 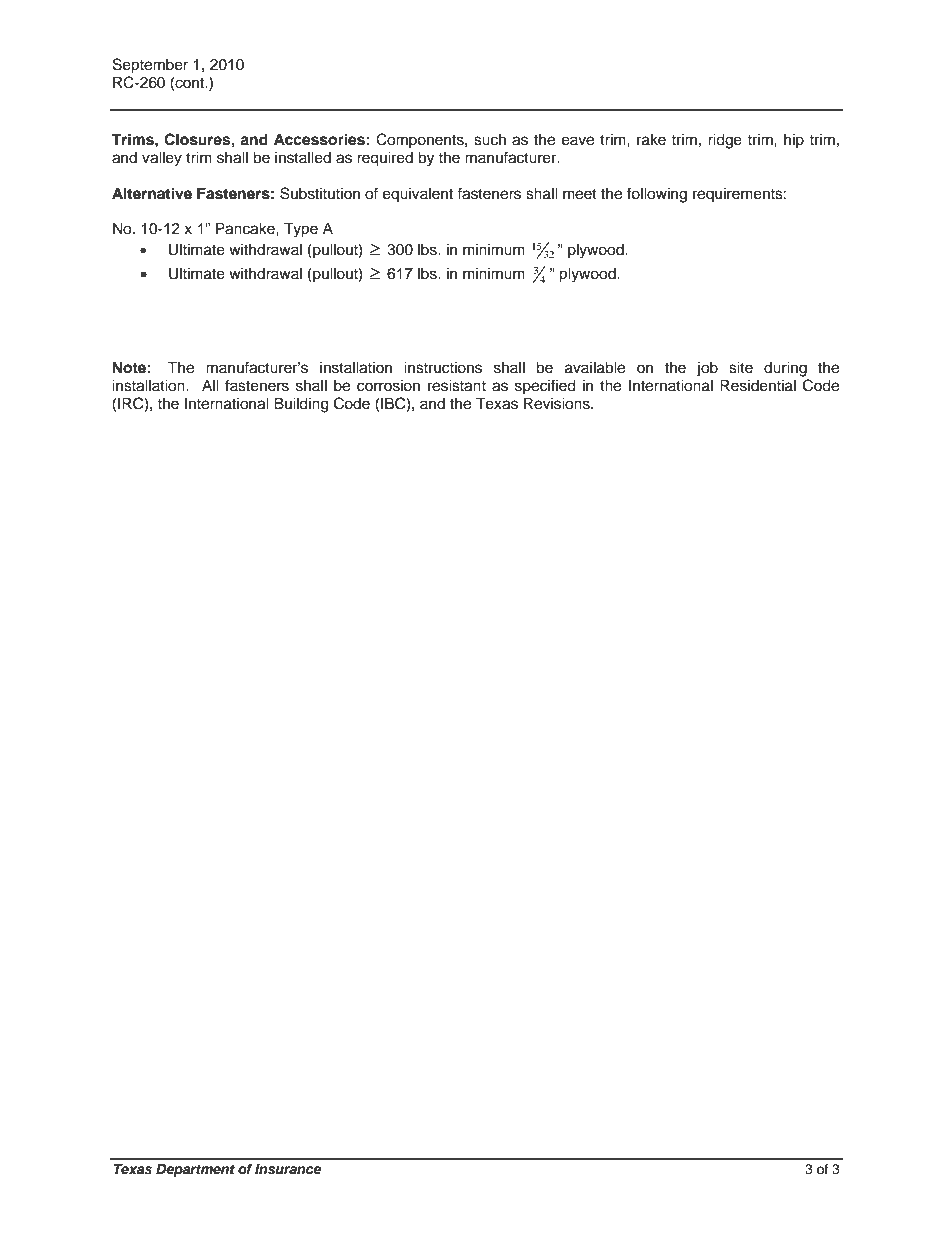 I want to click on Revisions, so click(x=558, y=403).
